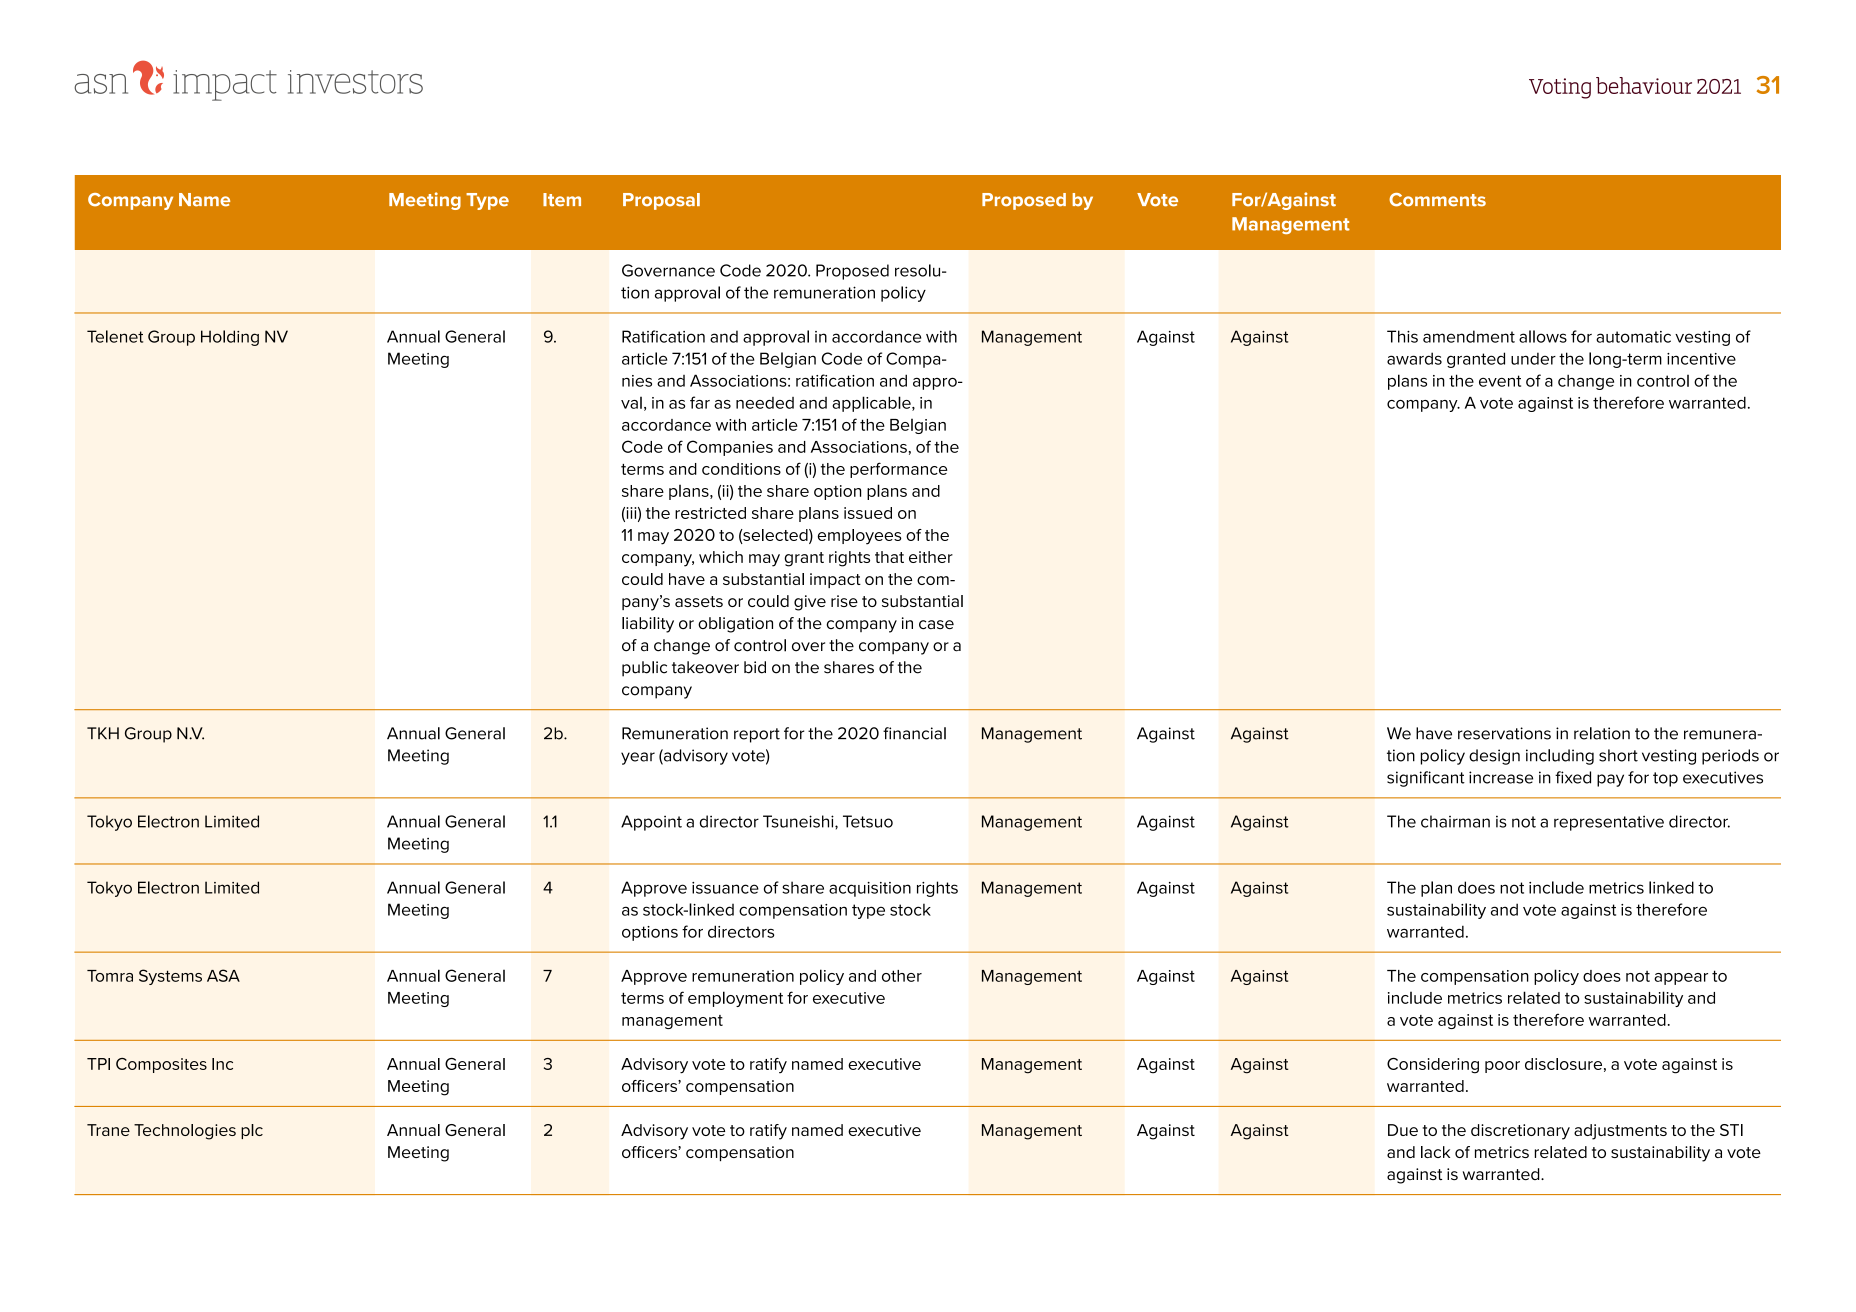  What do you see at coordinates (1500, 381) in the page?
I see `event` at bounding box center [1500, 381].
